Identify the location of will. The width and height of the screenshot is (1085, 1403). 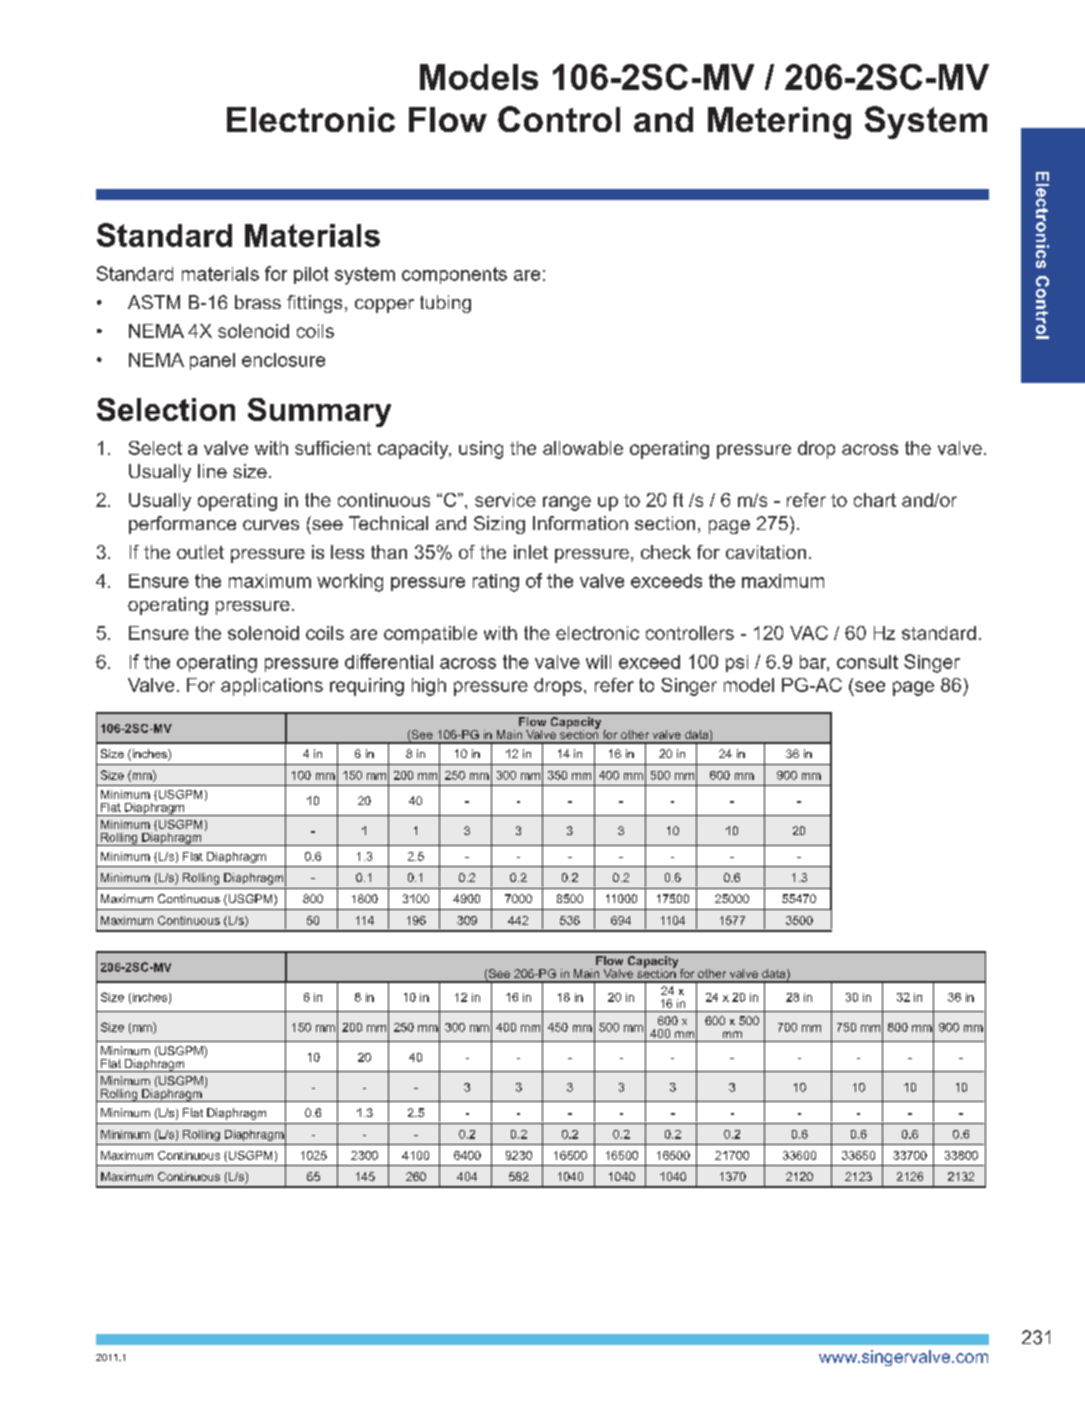
(598, 662).
